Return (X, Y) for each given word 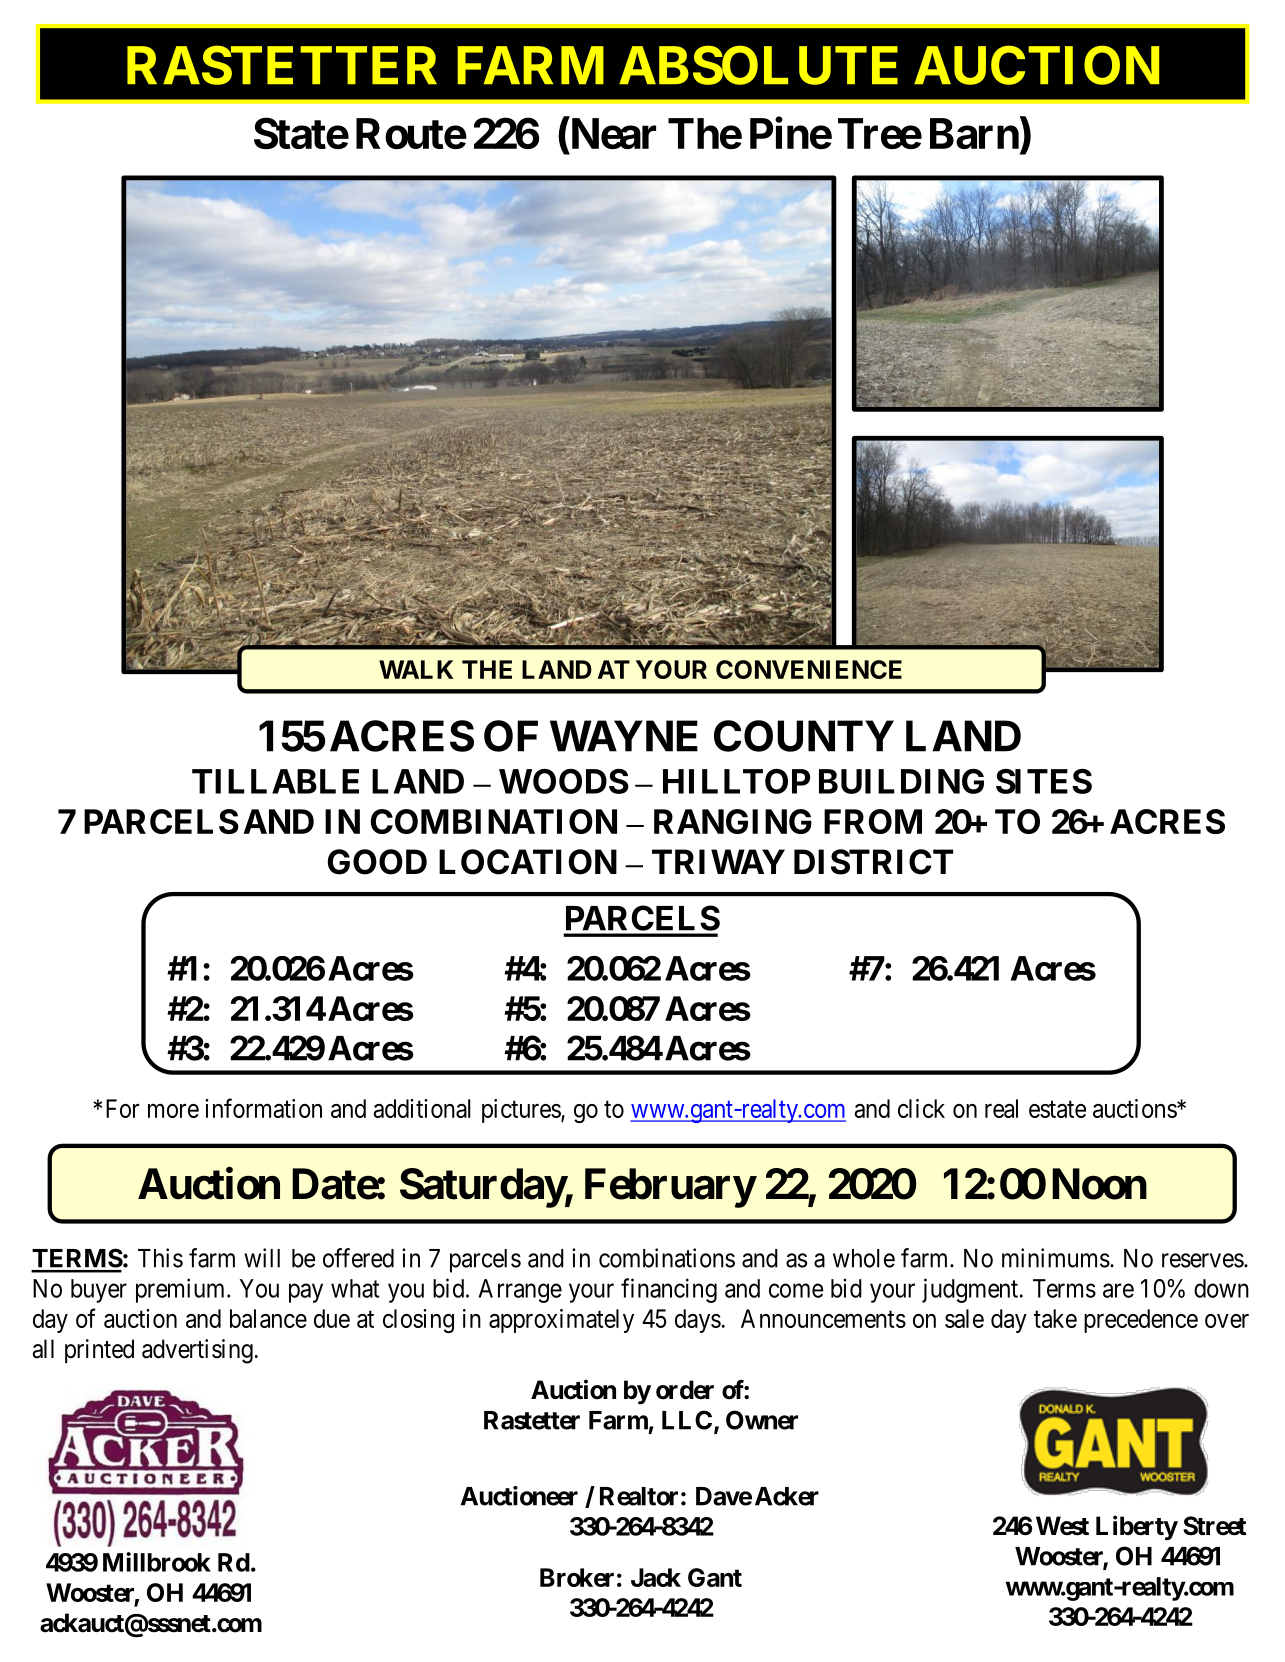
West (1062, 1526)
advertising (197, 1351)
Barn (974, 133)
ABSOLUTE (758, 65)
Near (612, 135)
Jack (656, 1577)
